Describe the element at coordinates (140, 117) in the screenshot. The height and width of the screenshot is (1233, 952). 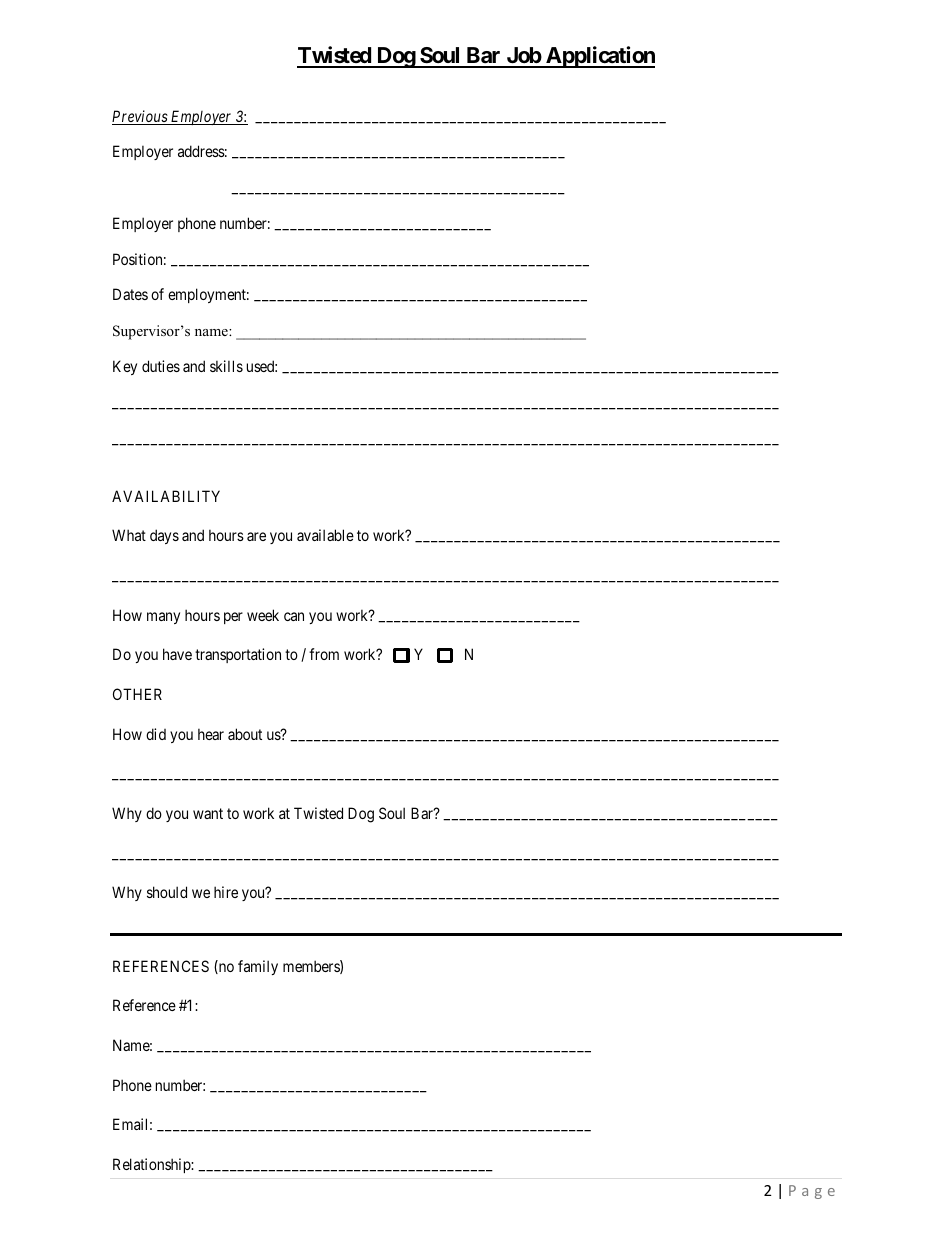
I see `Previous` at that location.
